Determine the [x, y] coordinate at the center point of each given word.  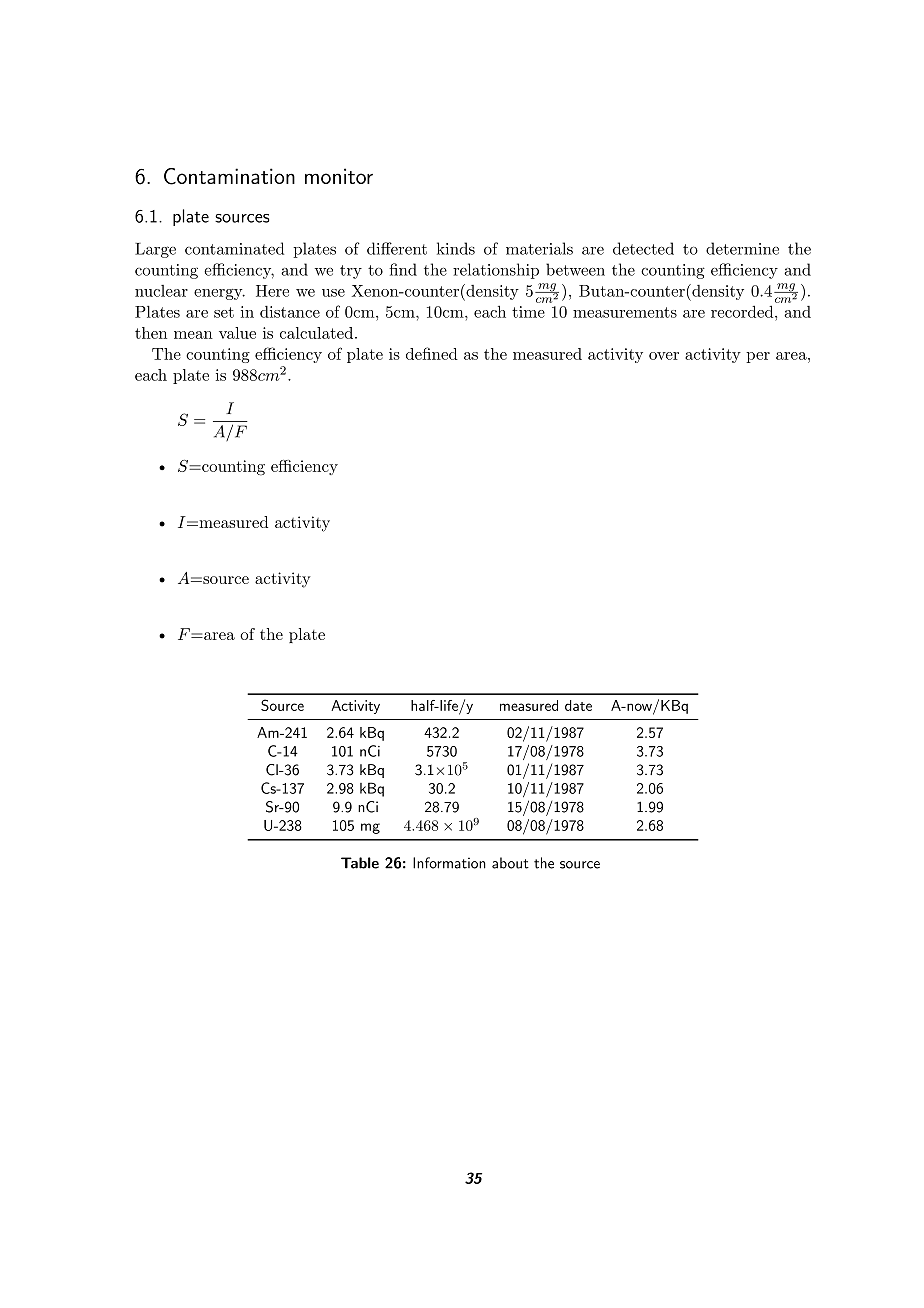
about [510, 863]
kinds [456, 248]
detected [643, 248]
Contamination [229, 176]
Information [449, 863]
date [578, 705]
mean [193, 335]
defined [432, 353]
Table [360, 863]
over [664, 356]
